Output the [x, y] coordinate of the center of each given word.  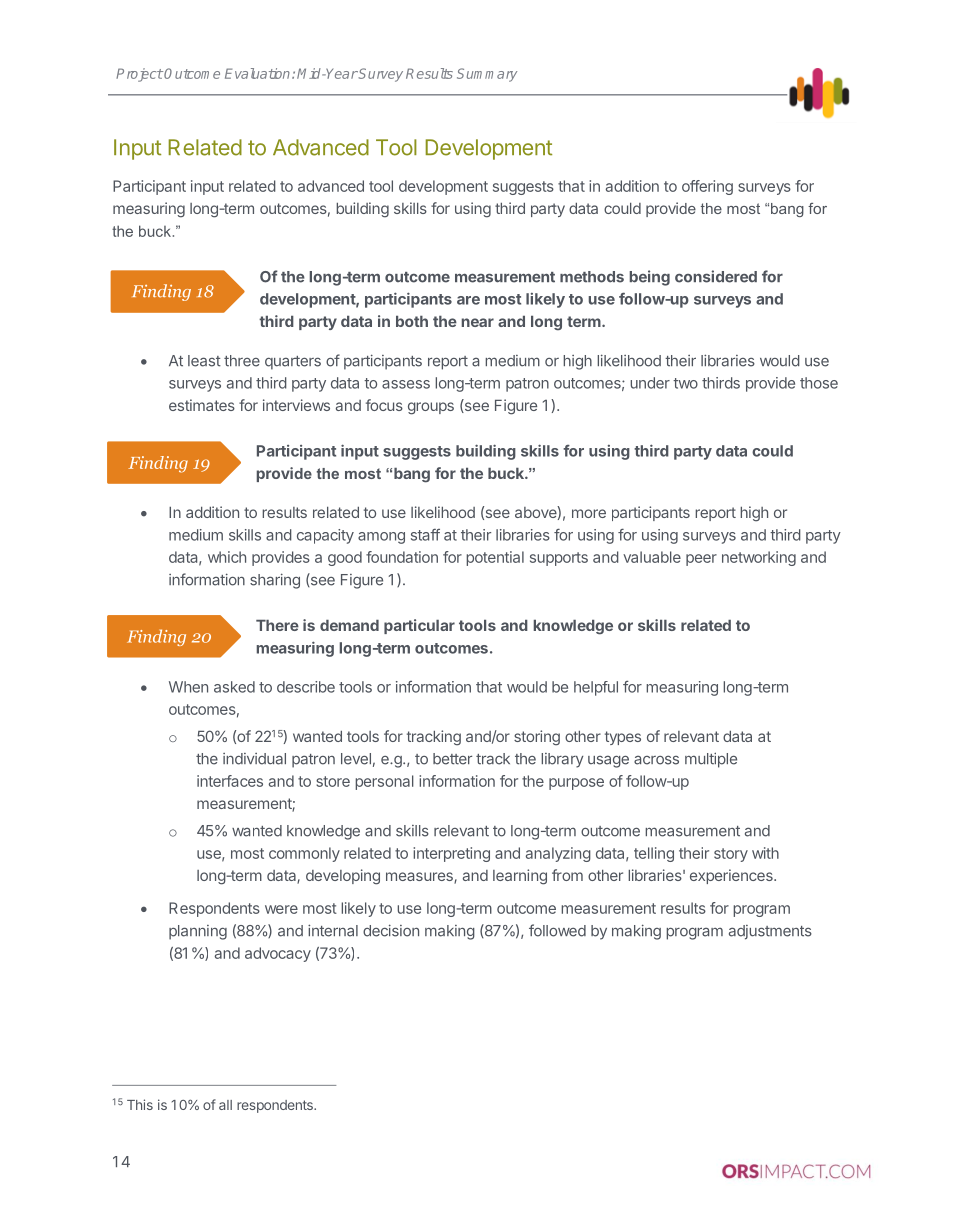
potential [495, 558]
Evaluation [259, 73]
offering [707, 187]
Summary [487, 75]
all [225, 1105]
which [227, 557]
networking [759, 558]
